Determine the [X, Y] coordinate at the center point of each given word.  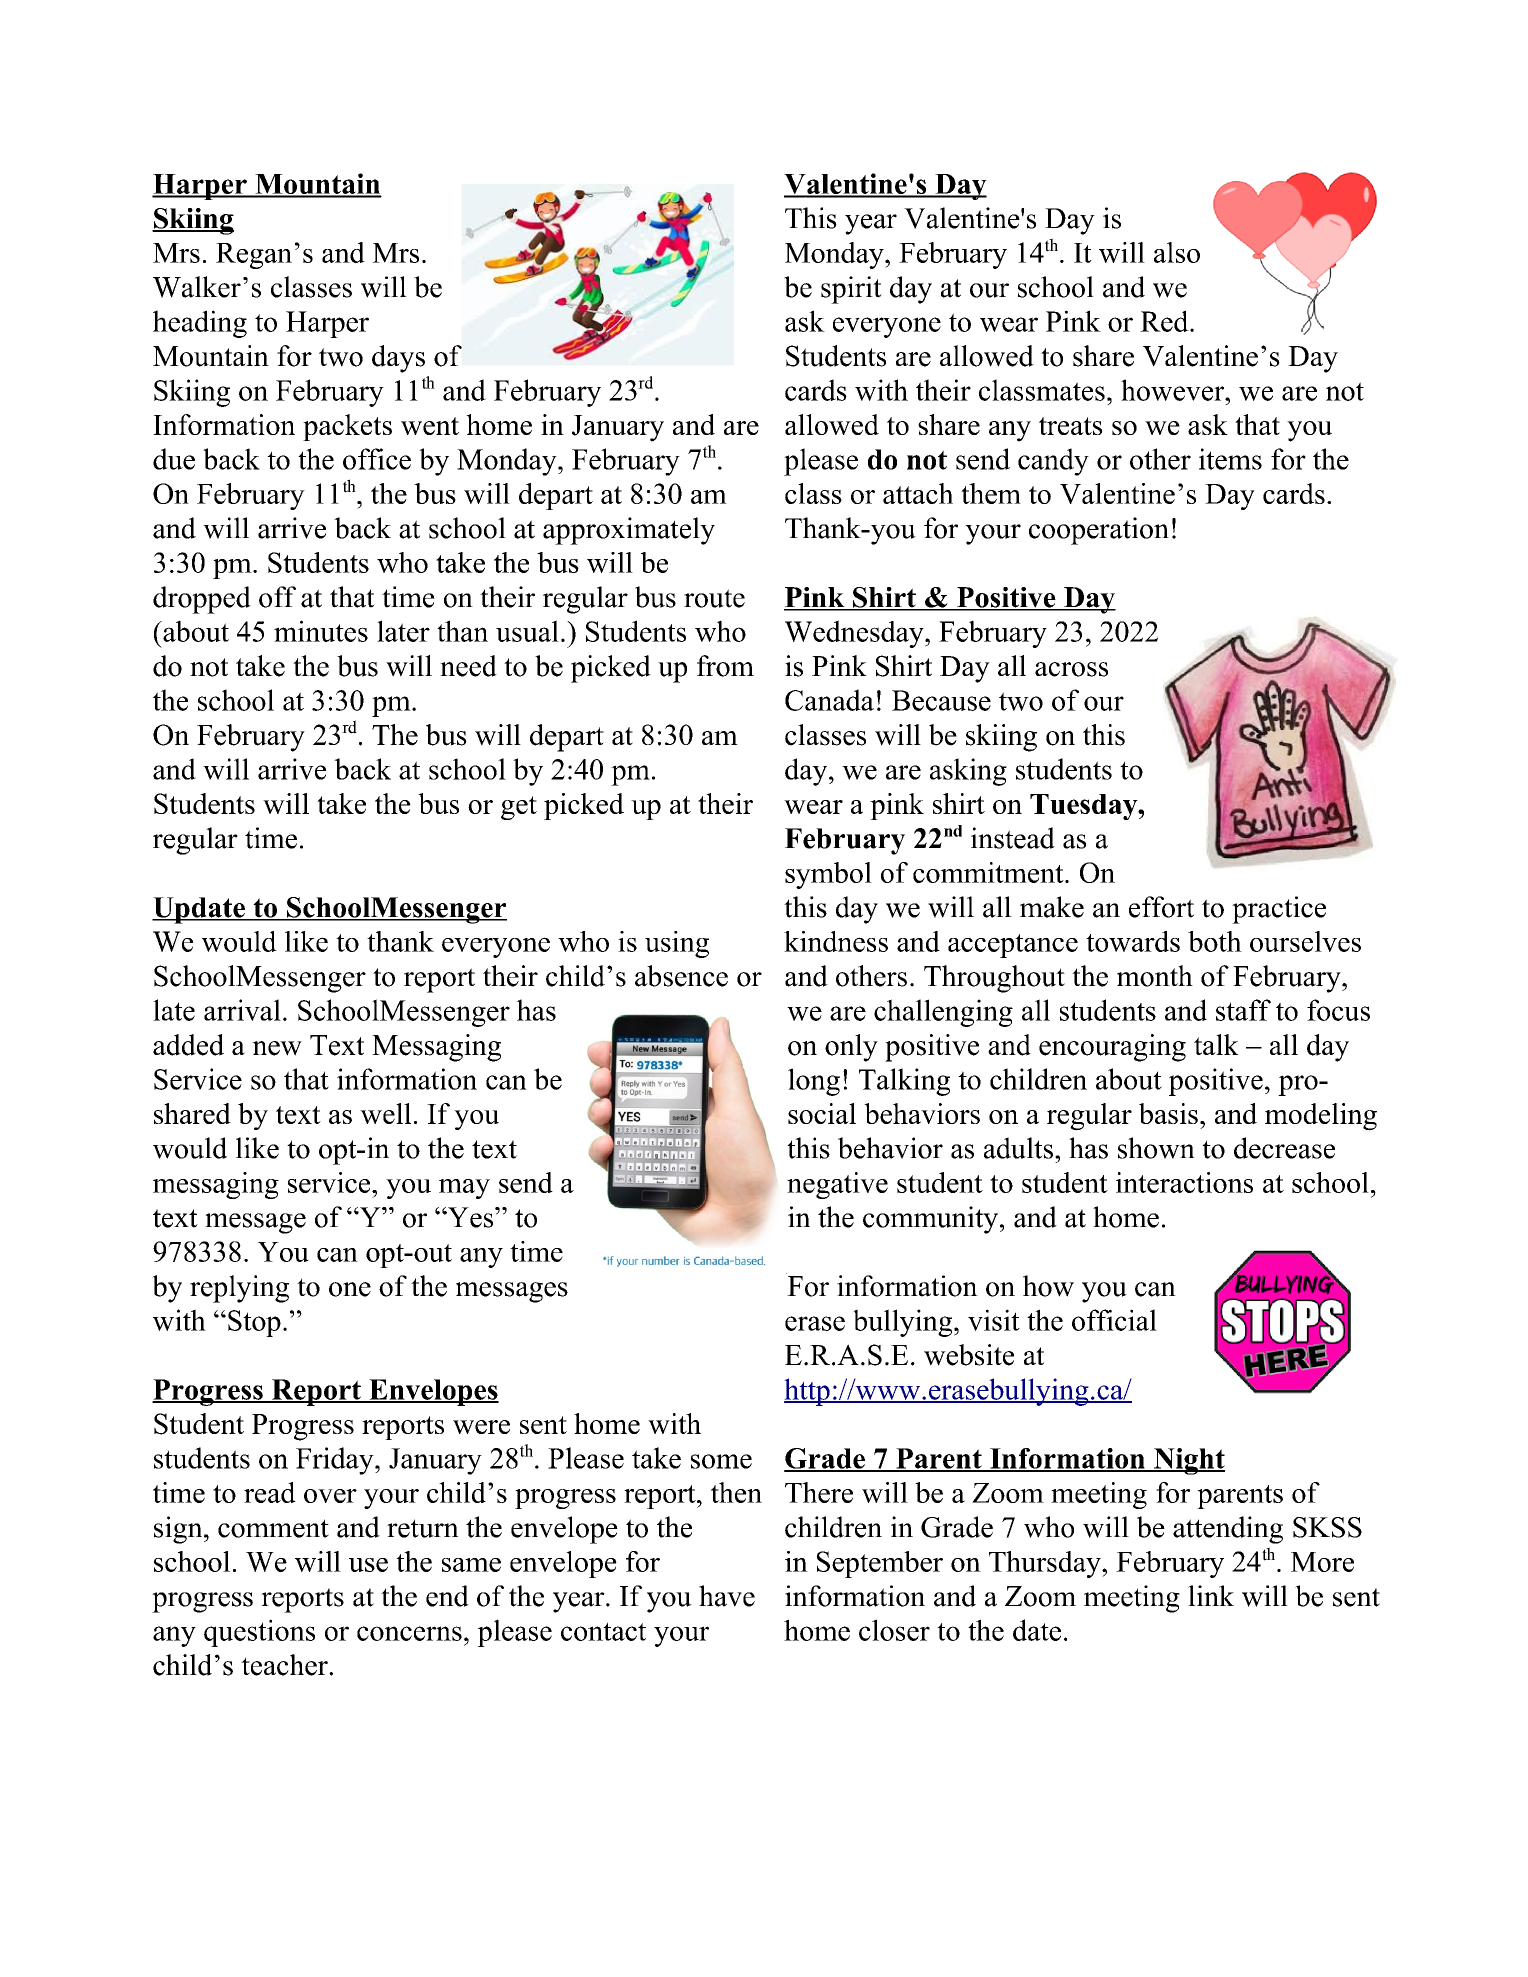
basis [1168, 1113]
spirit [851, 290]
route [714, 598]
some [721, 1461]
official [1114, 1320]
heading [200, 324]
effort [1161, 907]
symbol [828, 875]
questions [259, 1633]
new [277, 1048]
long [814, 1082]
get [519, 808]
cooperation [1099, 531]
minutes [321, 631]
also [1177, 252]
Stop [254, 1323]
